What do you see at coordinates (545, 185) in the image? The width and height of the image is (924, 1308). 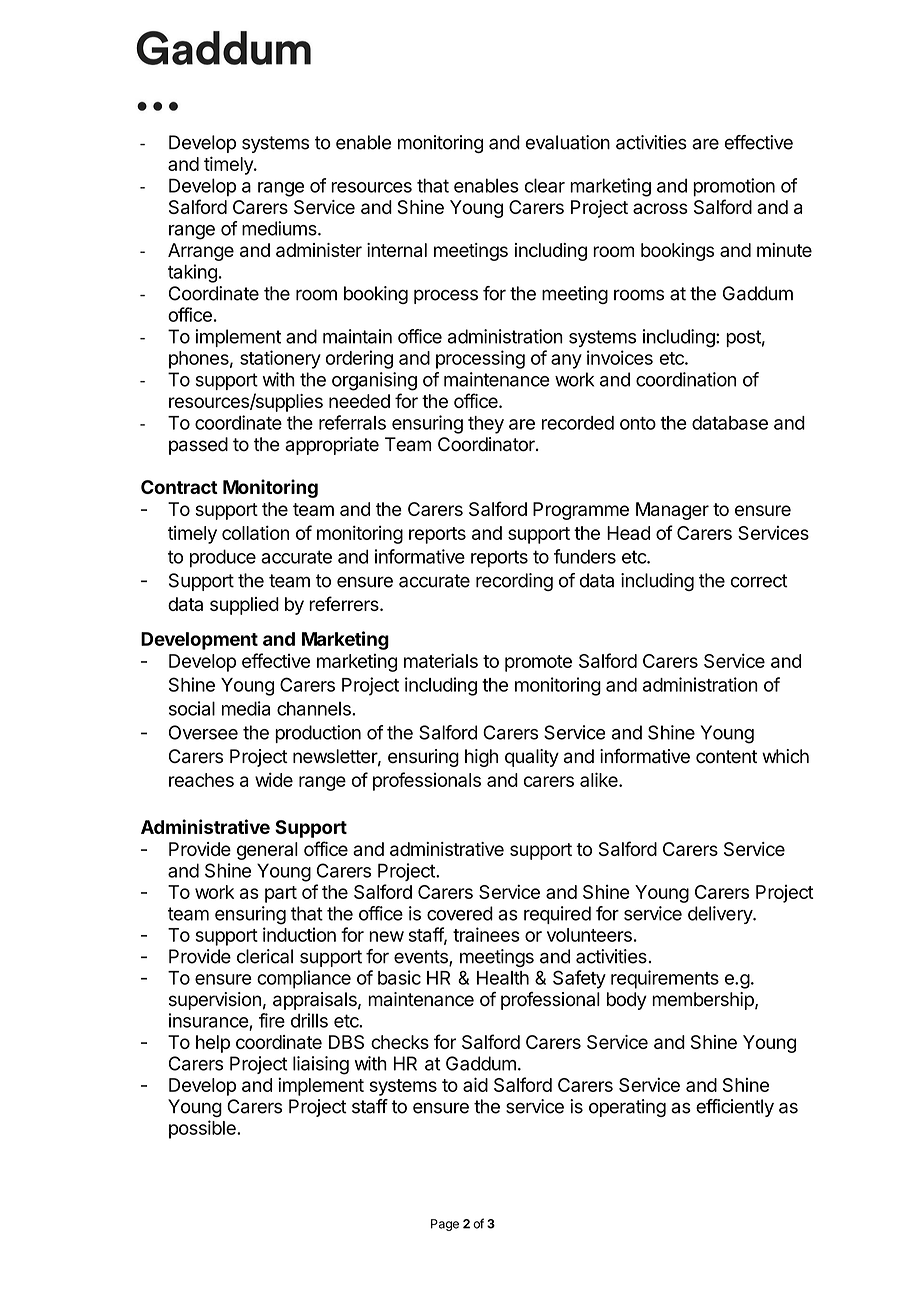 I see `clear` at bounding box center [545, 185].
